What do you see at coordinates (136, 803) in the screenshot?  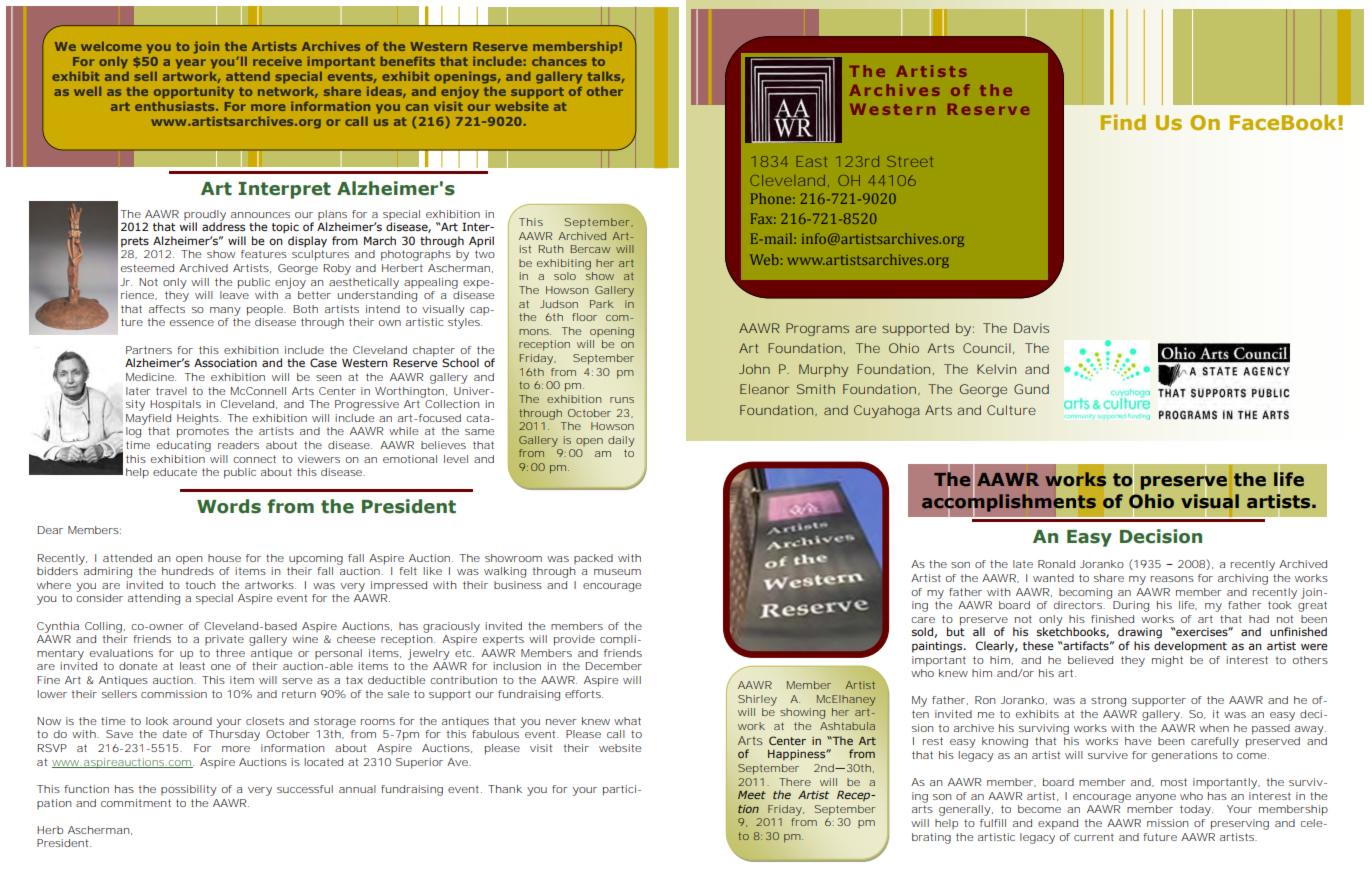 I see `commitment` at bounding box center [136, 803].
